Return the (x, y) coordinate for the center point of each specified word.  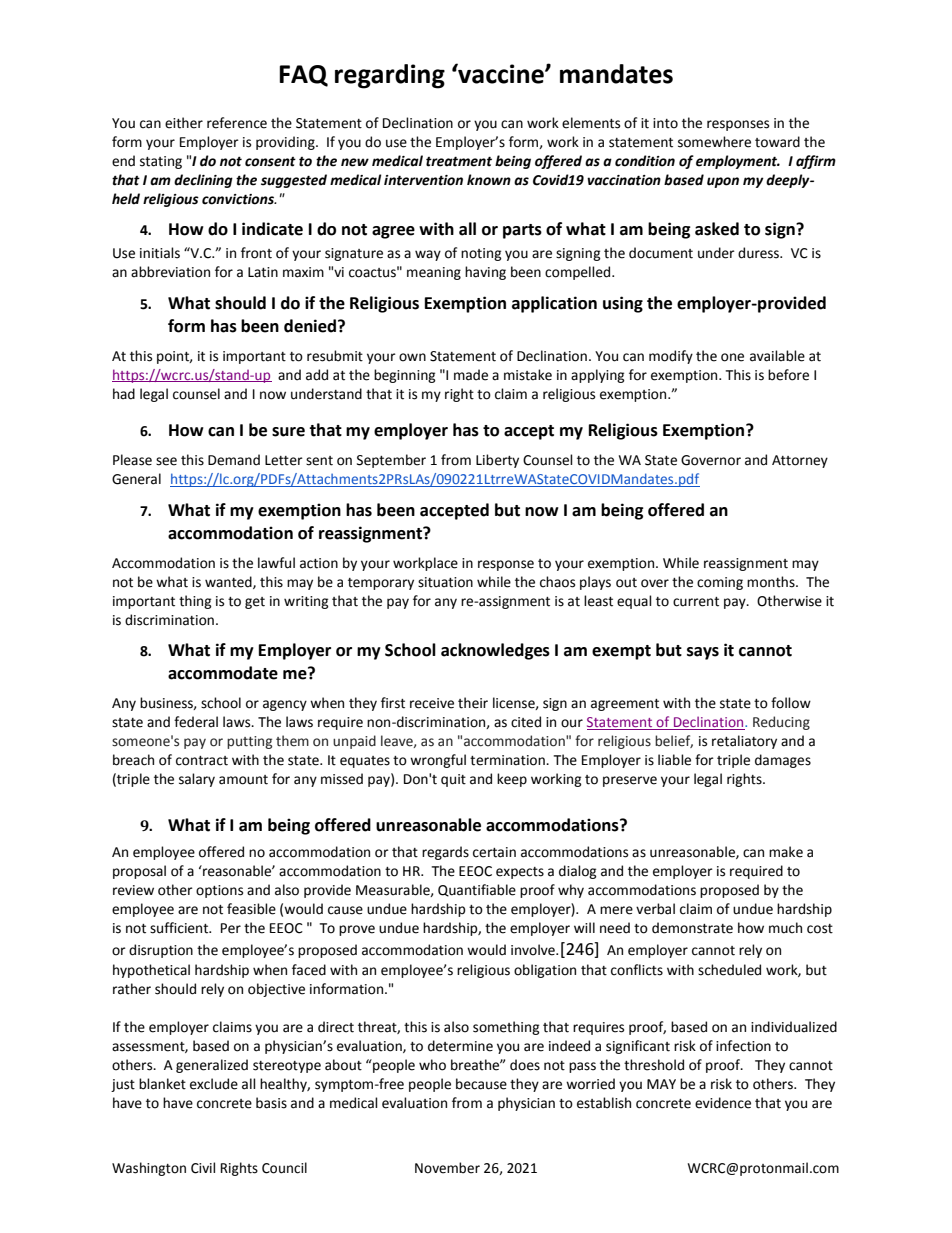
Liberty (497, 461)
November (447, 1168)
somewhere (714, 142)
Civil (203, 1168)
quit (453, 780)
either (184, 123)
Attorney (800, 461)
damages (783, 761)
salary (197, 780)
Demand (234, 460)
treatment (459, 161)
